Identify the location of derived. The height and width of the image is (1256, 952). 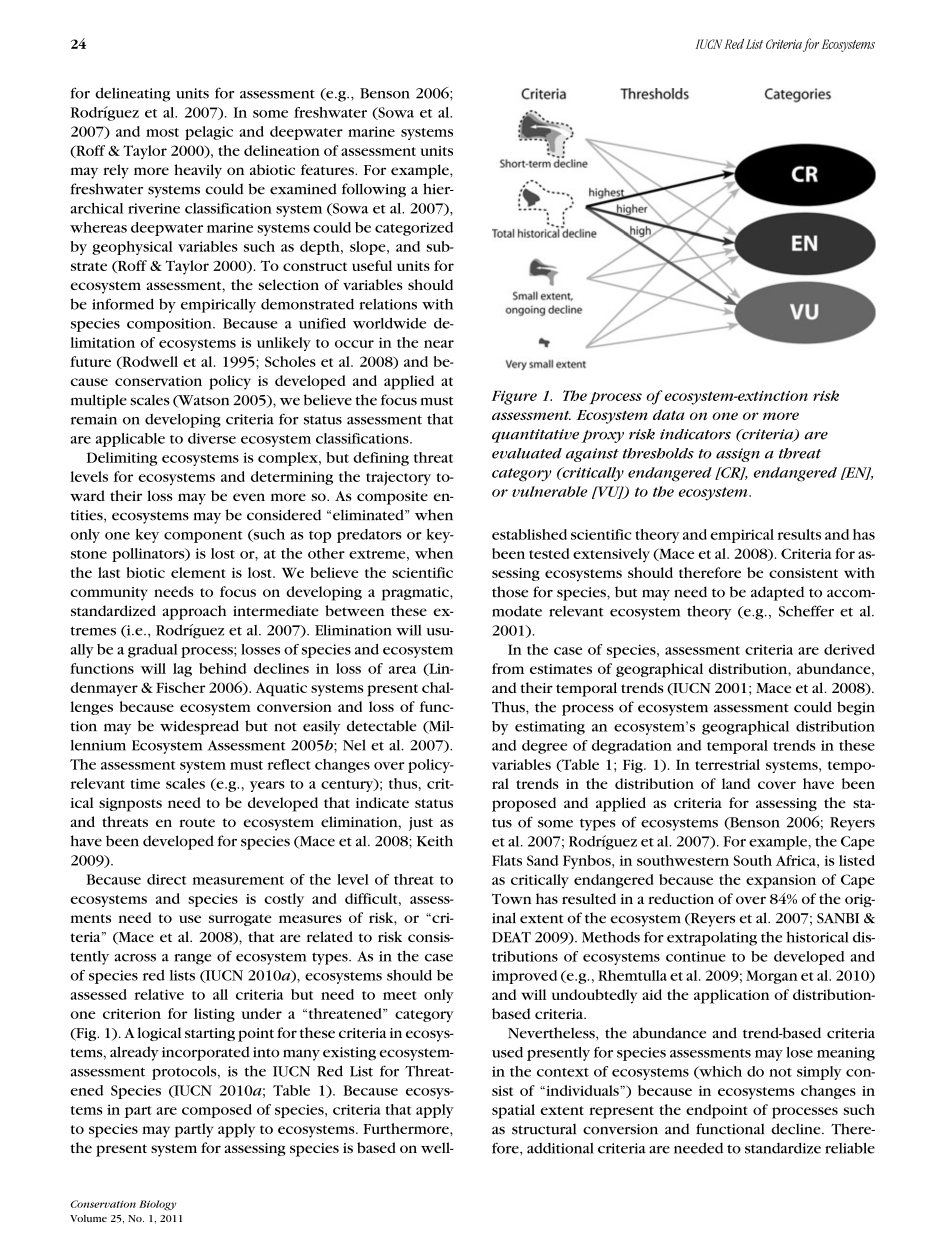
(849, 649).
